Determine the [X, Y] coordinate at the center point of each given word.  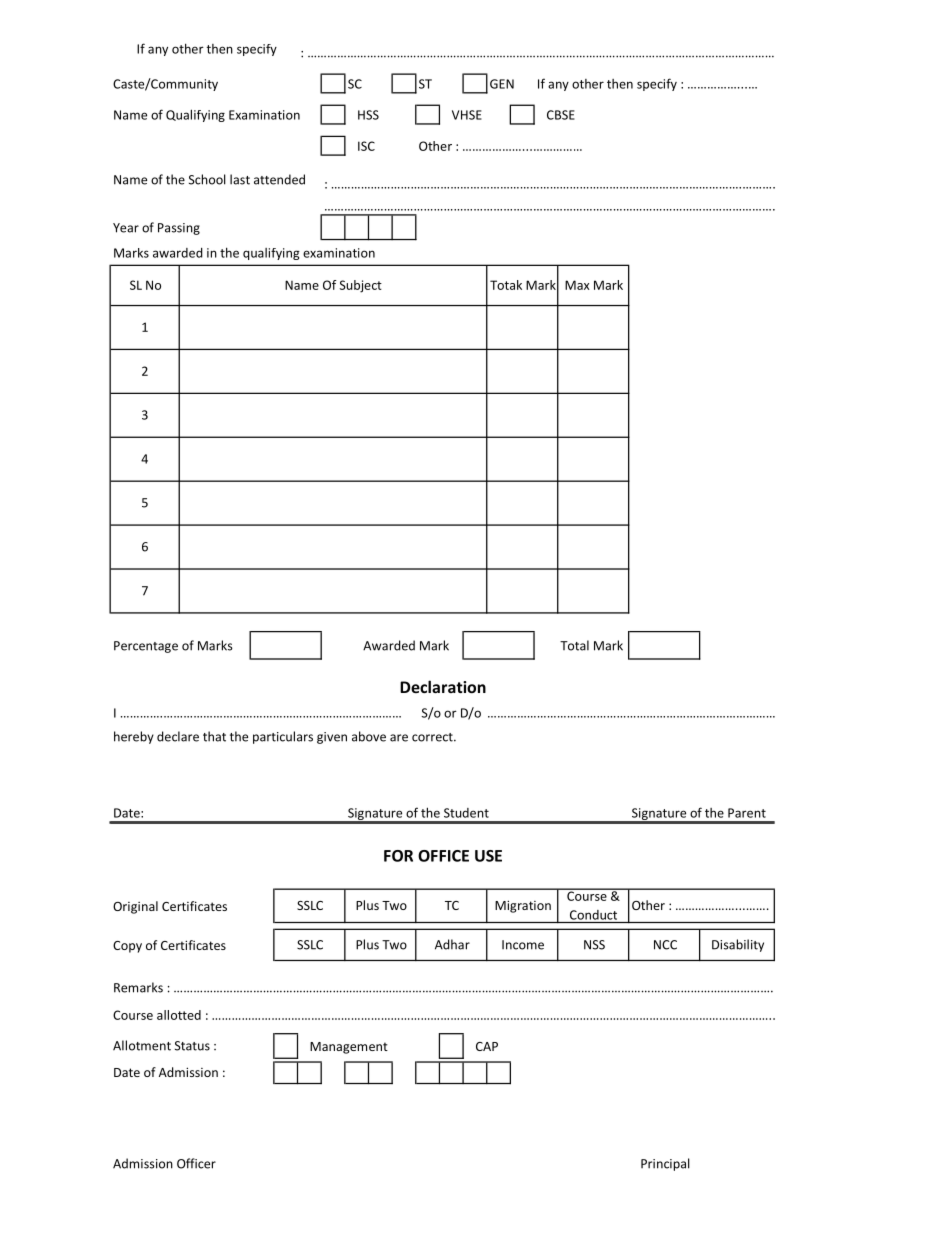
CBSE [561, 115]
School [207, 179]
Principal [665, 1164]
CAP [487, 1046]
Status [192, 1046]
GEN [502, 84]
